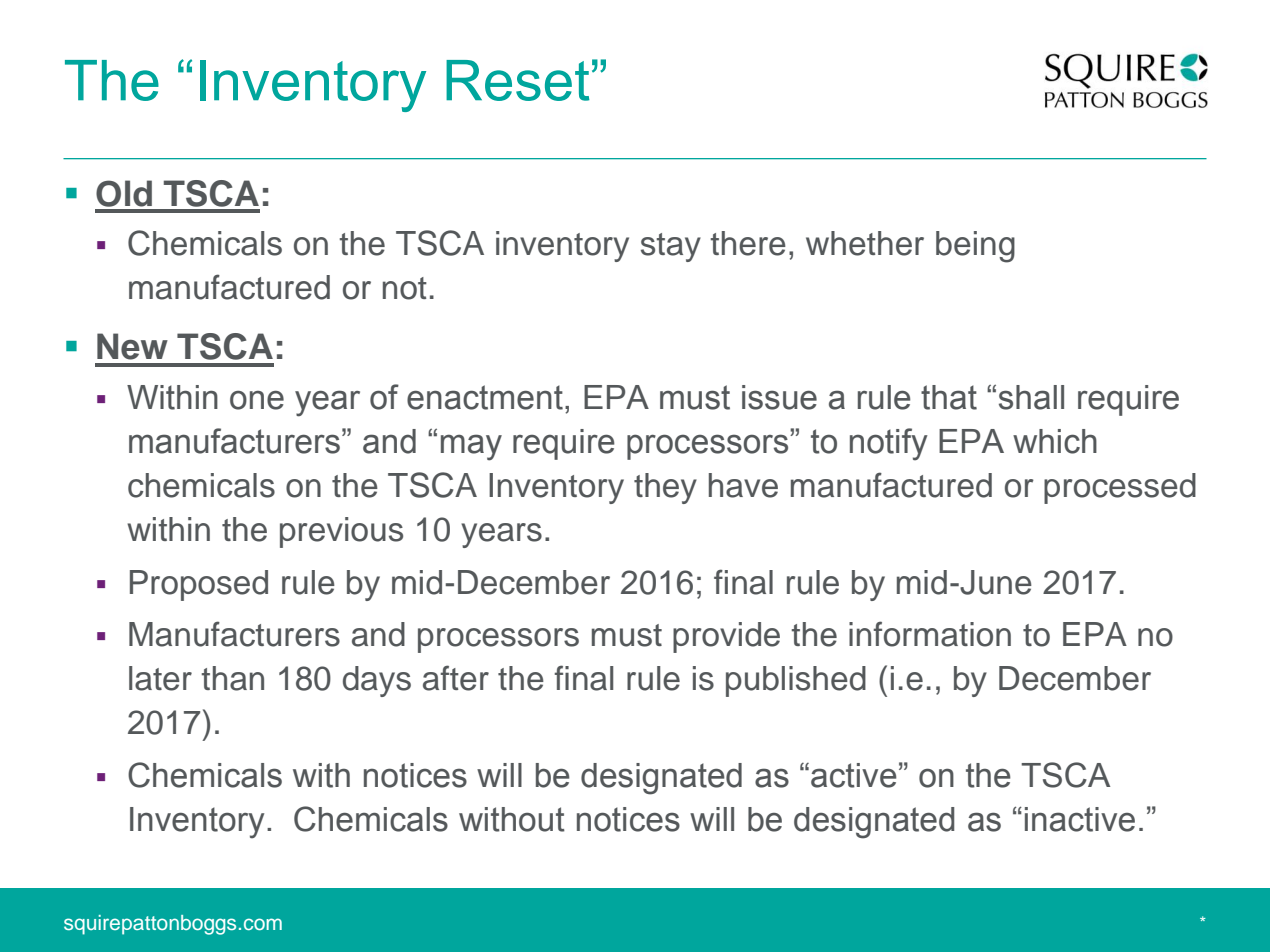 The width and height of the screenshot is (1270, 952). I want to click on Reset, so click(518, 80).
